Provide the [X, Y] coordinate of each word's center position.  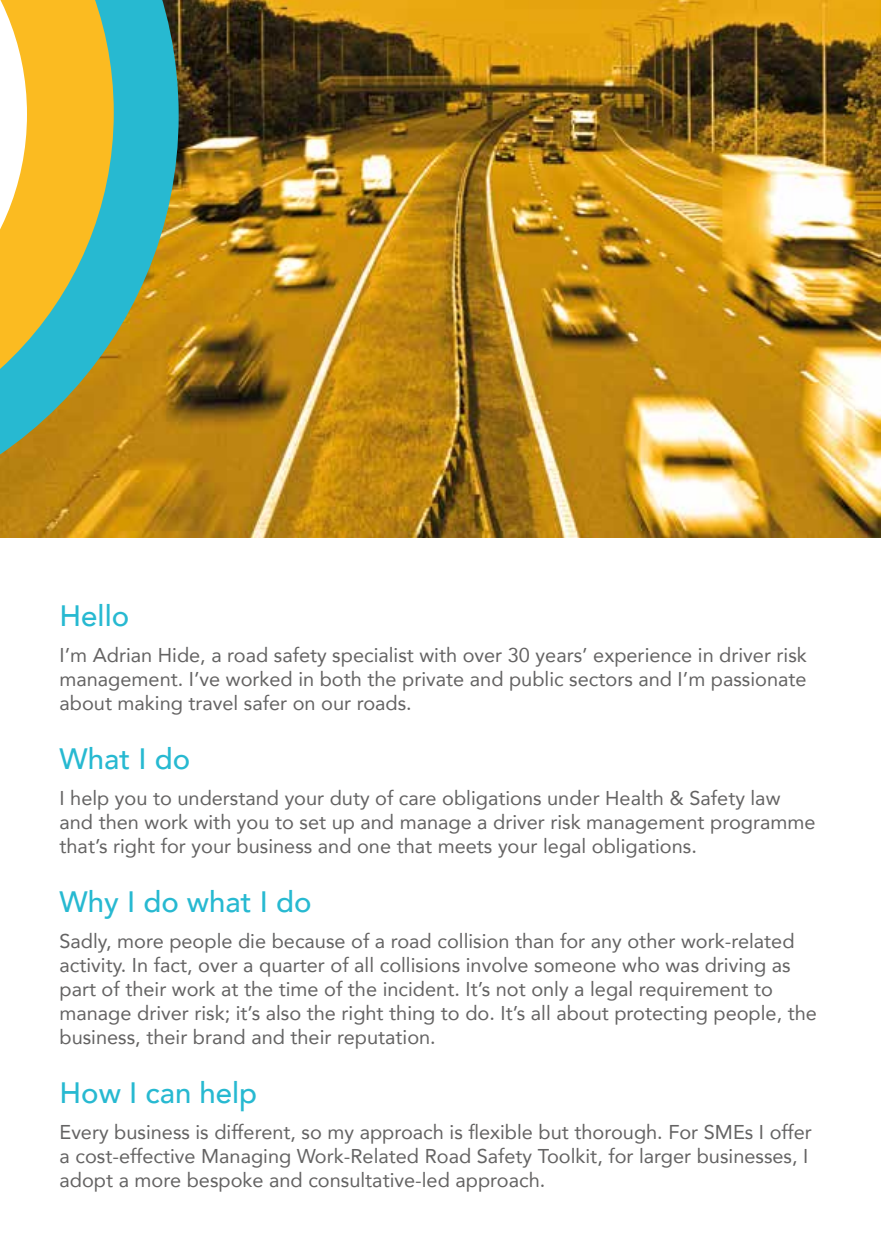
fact [171, 966]
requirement [694, 991]
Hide [180, 656]
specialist [373, 657]
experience [642, 657]
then [118, 822]
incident [419, 989]
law [766, 798]
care [417, 800]
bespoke [225, 1182]
